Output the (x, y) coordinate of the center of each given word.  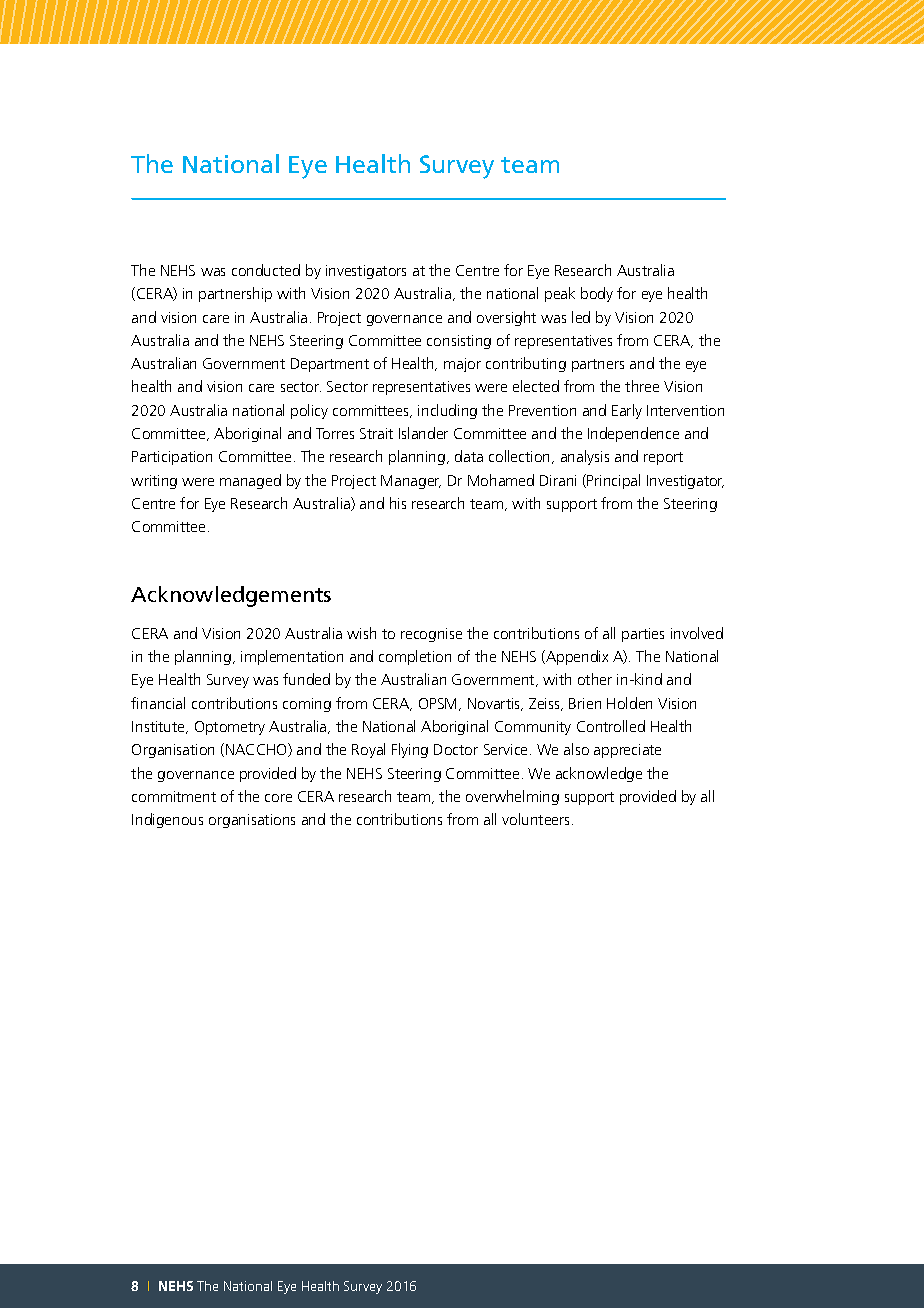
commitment (174, 796)
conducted (266, 270)
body (597, 294)
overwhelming (512, 797)
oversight (506, 318)
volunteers (537, 819)
